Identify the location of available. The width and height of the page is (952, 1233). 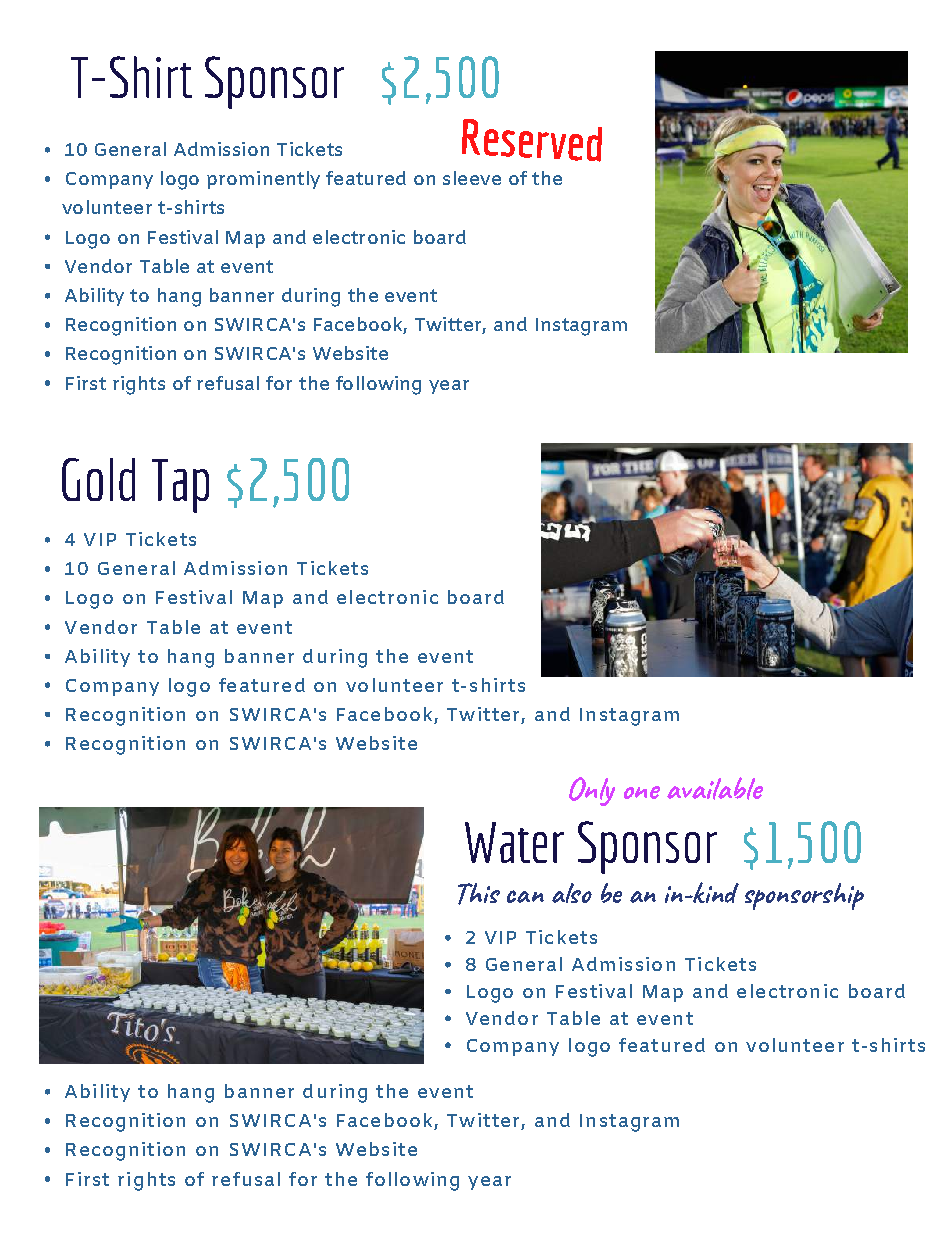
(715, 788).
